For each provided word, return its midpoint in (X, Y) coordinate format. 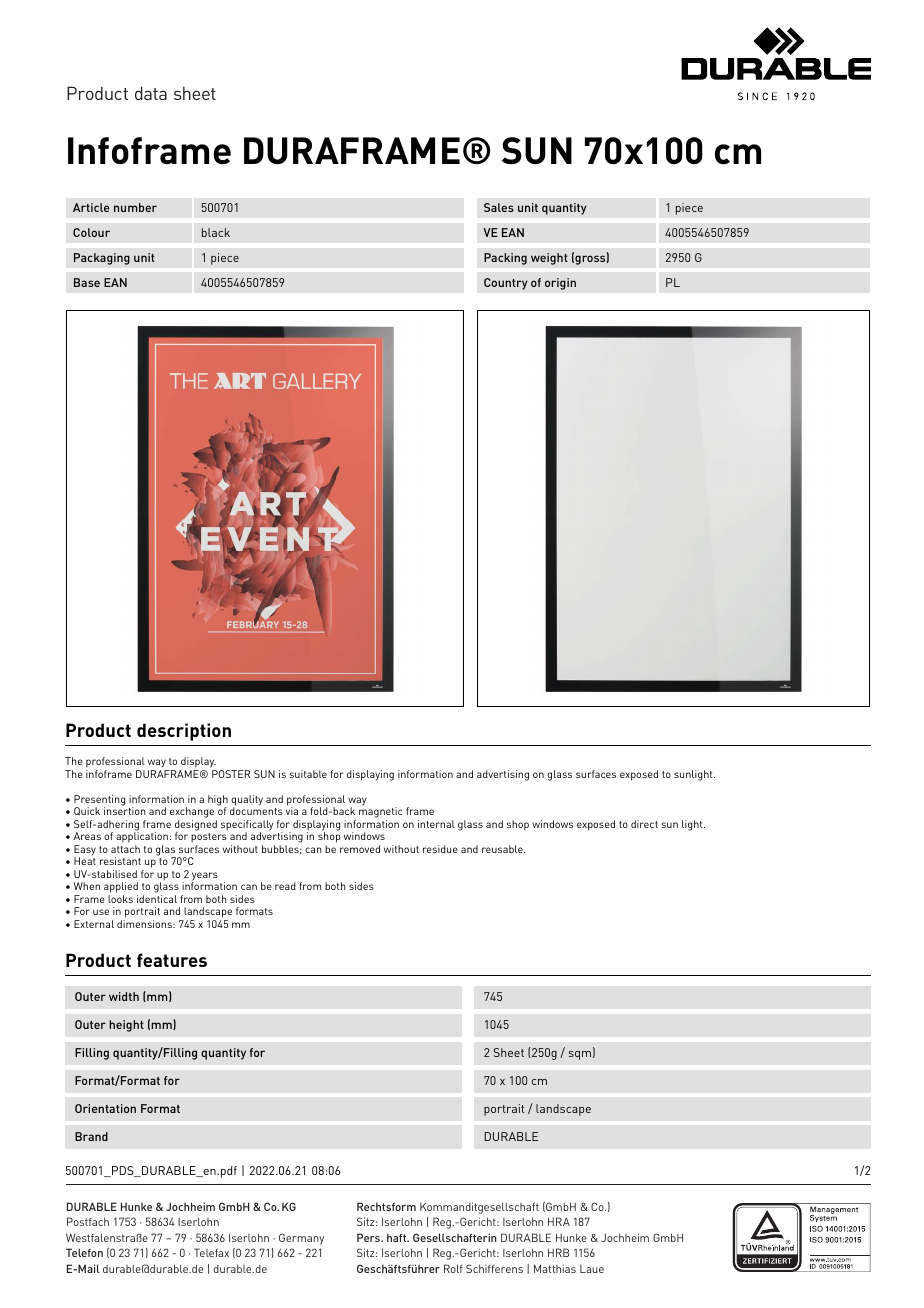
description (184, 732)
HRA (559, 1221)
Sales (499, 207)
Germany (301, 1239)
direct (644, 824)
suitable (308, 774)
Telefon (84, 1252)
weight (549, 259)
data (151, 93)
